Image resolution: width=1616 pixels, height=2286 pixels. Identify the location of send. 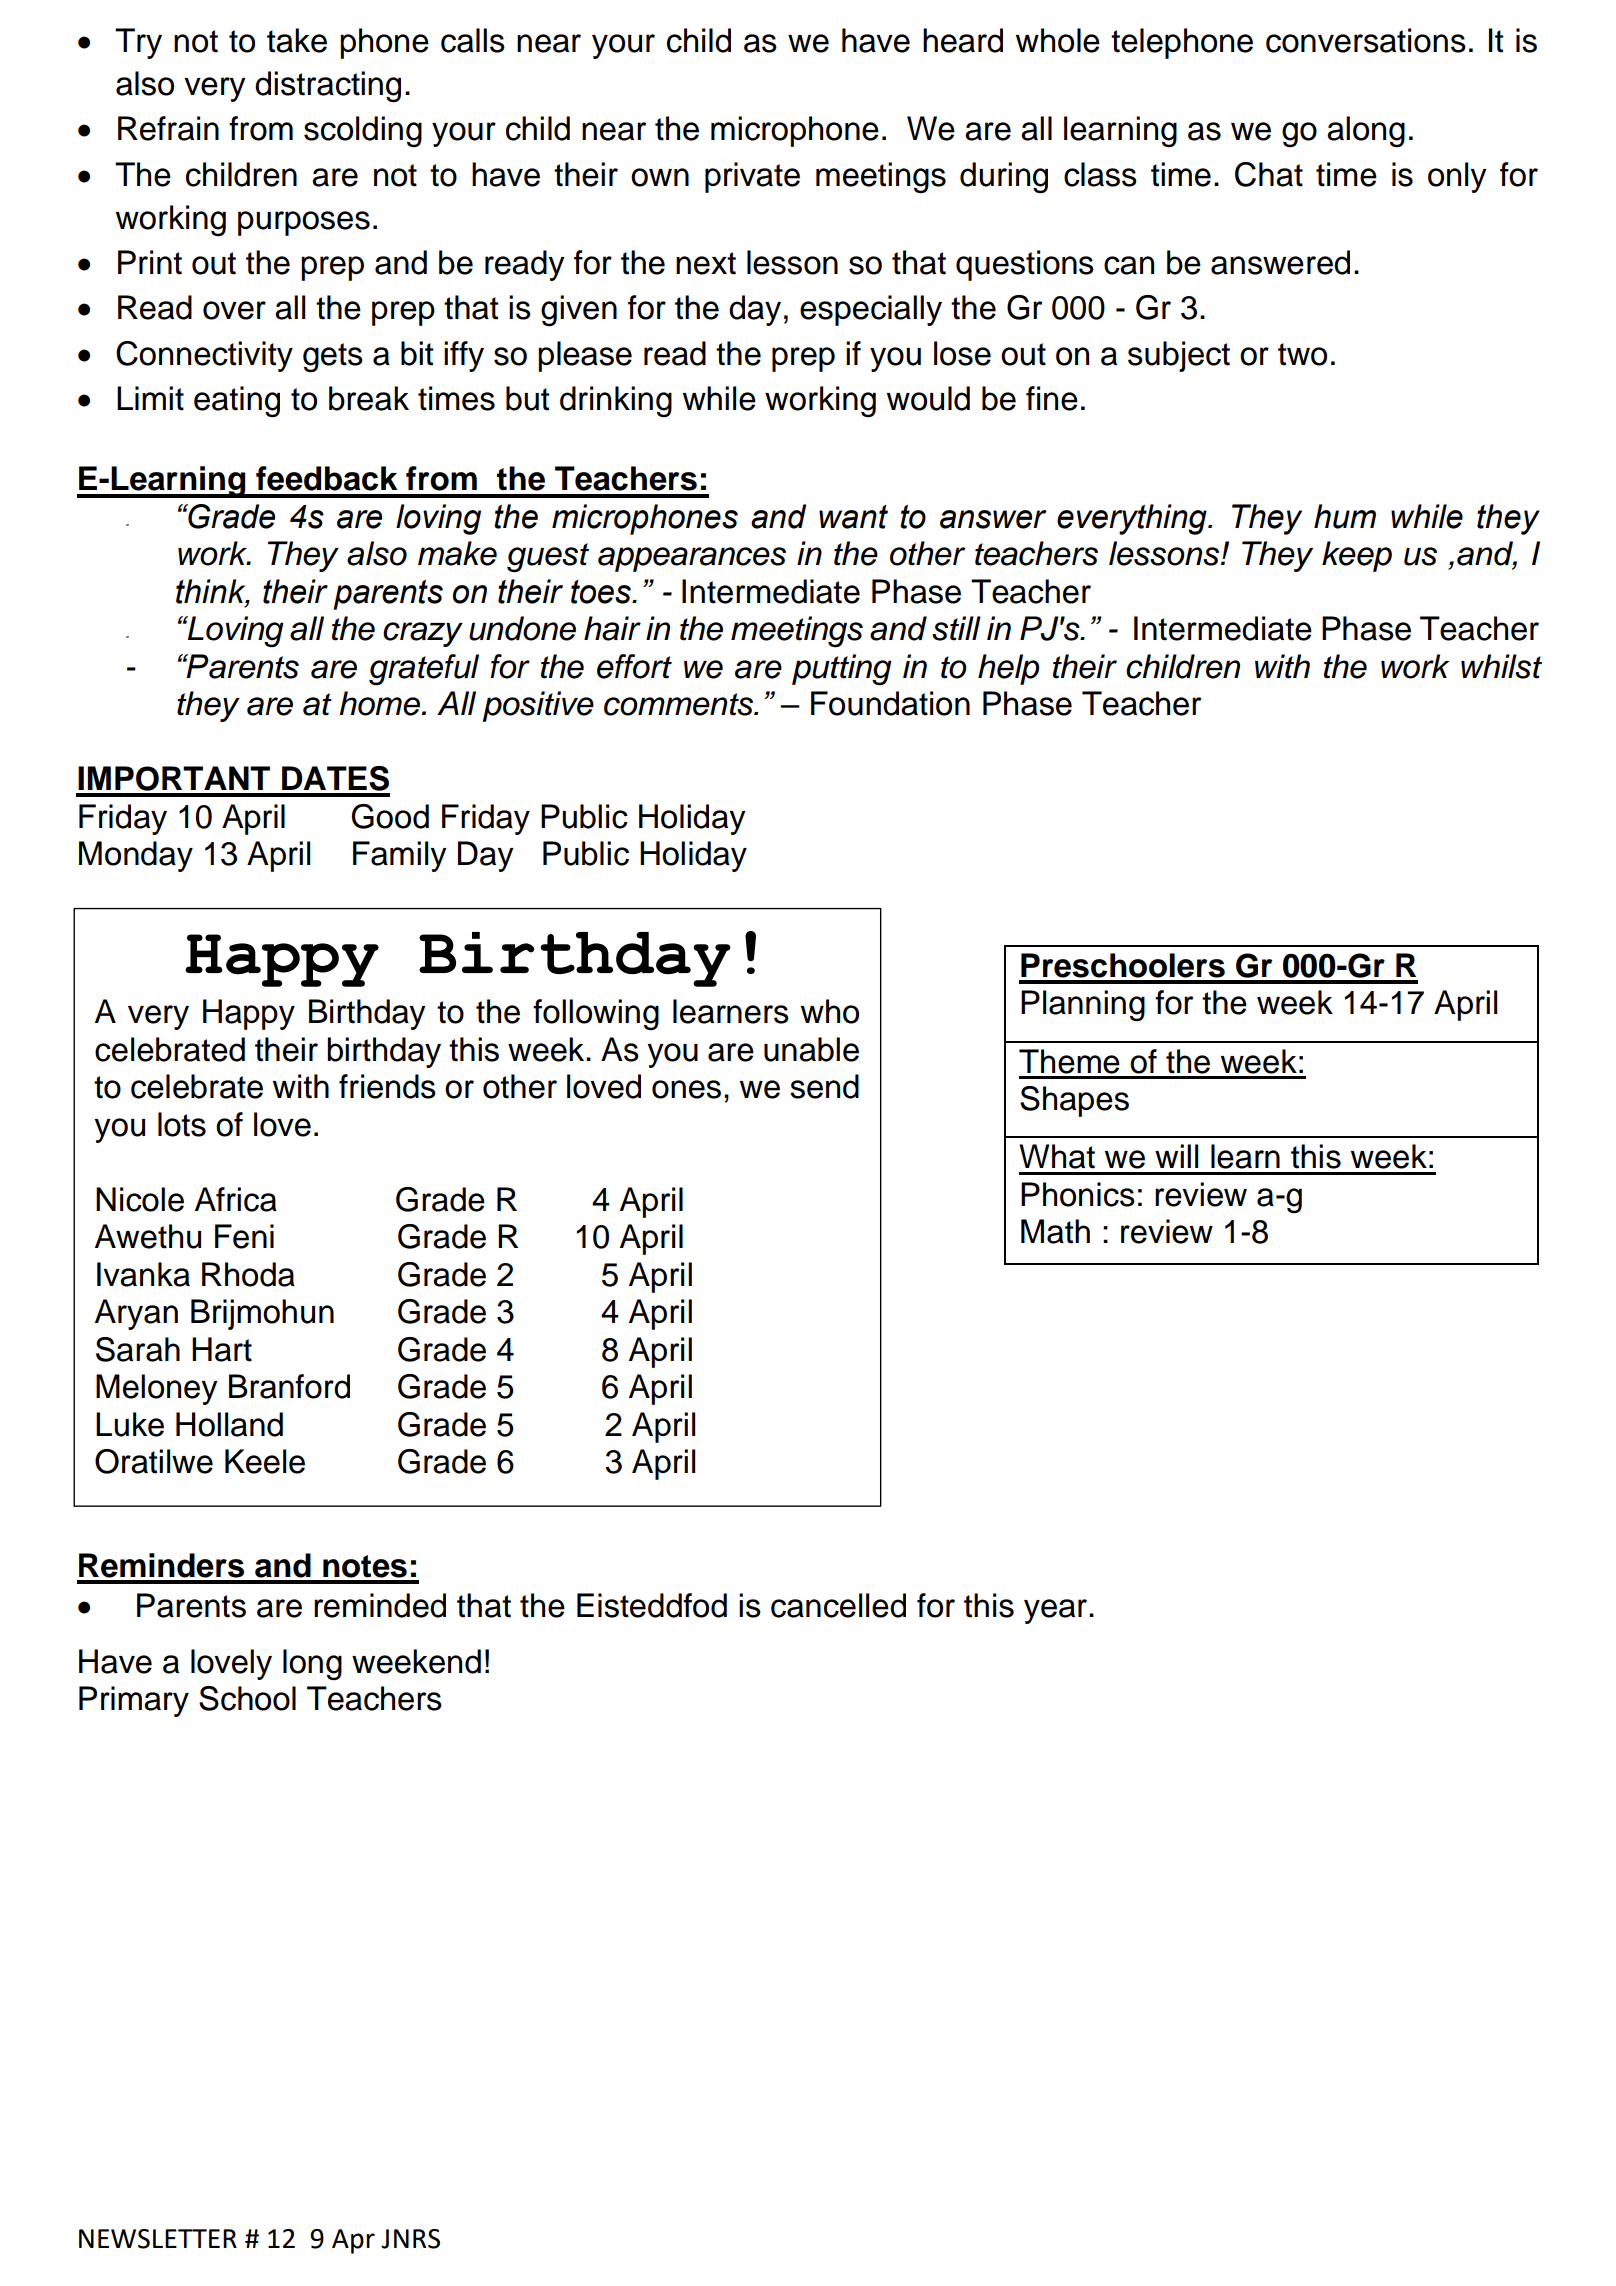
(824, 1086).
